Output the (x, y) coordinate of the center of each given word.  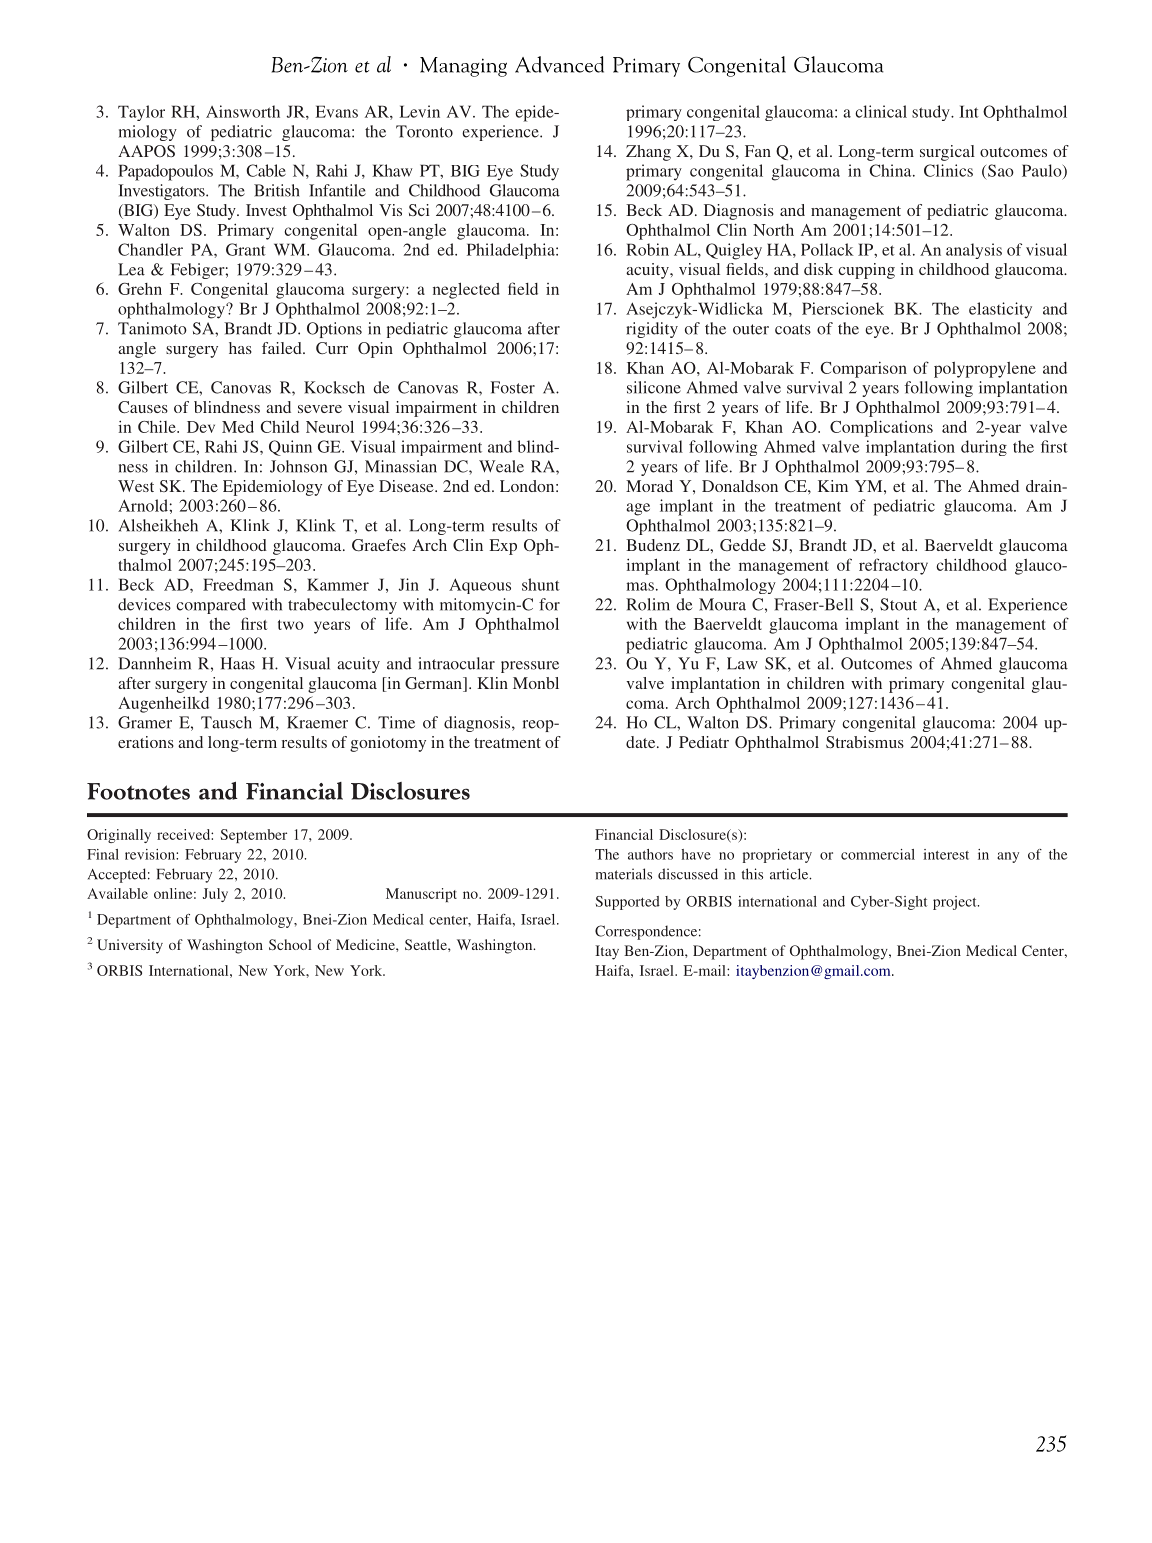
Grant (246, 249)
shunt (541, 584)
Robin (647, 249)
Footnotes (138, 791)
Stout (898, 604)
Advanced (559, 64)
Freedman (238, 584)
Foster (513, 387)
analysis (974, 251)
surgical (947, 153)
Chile (158, 426)
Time (396, 722)
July (215, 895)
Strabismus (865, 742)
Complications (881, 428)
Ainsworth (243, 111)
